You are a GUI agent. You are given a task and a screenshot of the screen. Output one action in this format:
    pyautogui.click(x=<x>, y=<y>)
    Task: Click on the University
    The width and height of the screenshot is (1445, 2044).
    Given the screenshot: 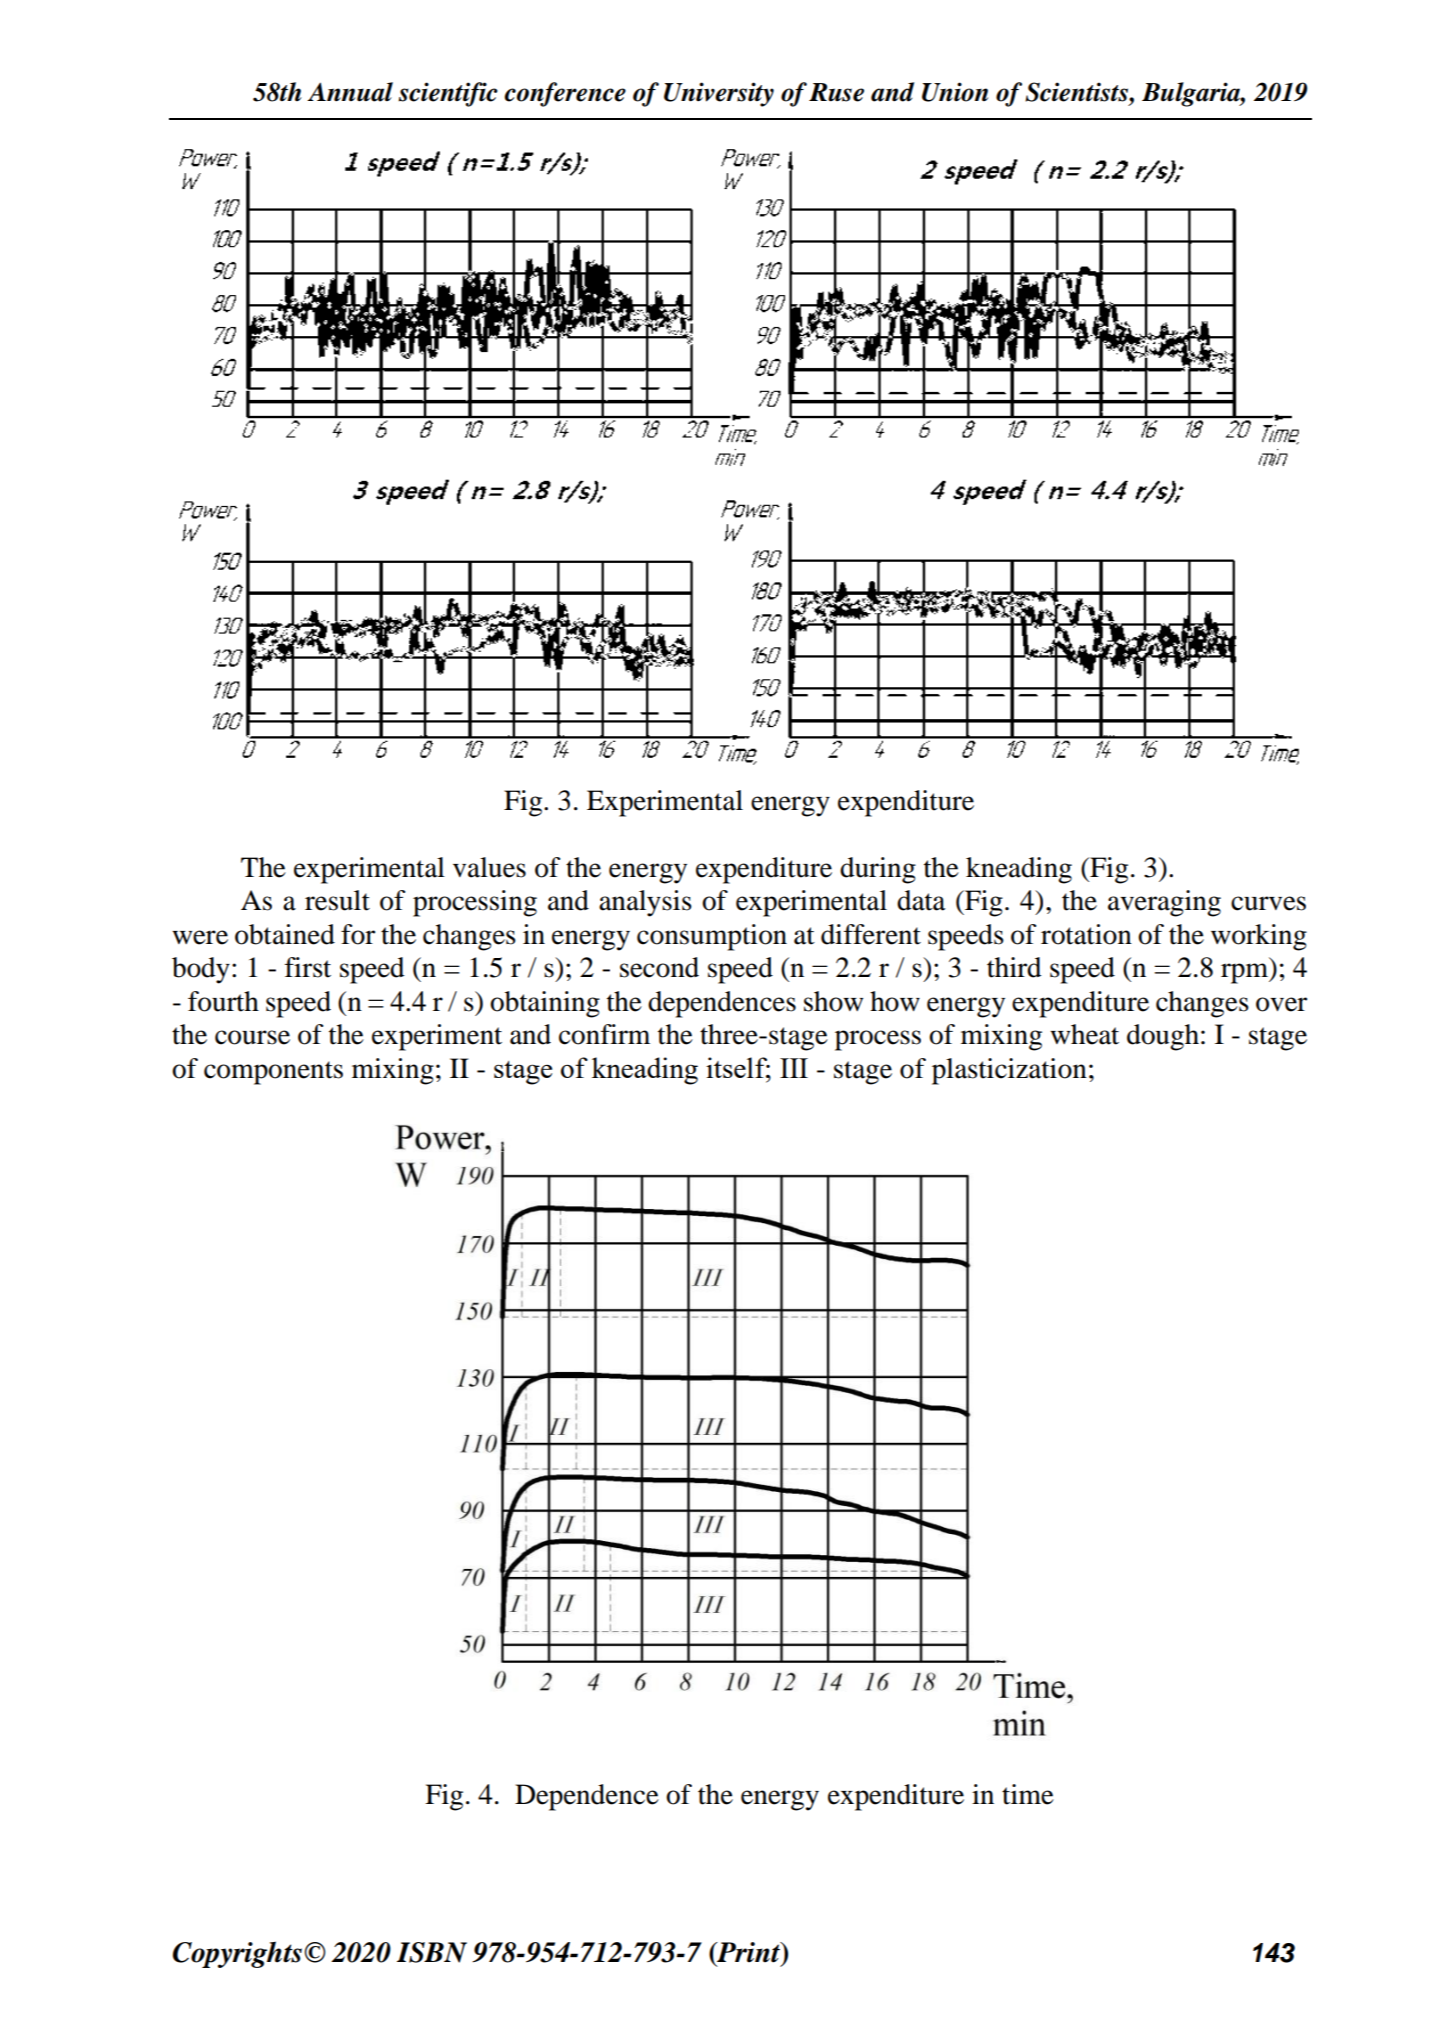 What is the action you would take?
    pyautogui.click(x=719, y=94)
